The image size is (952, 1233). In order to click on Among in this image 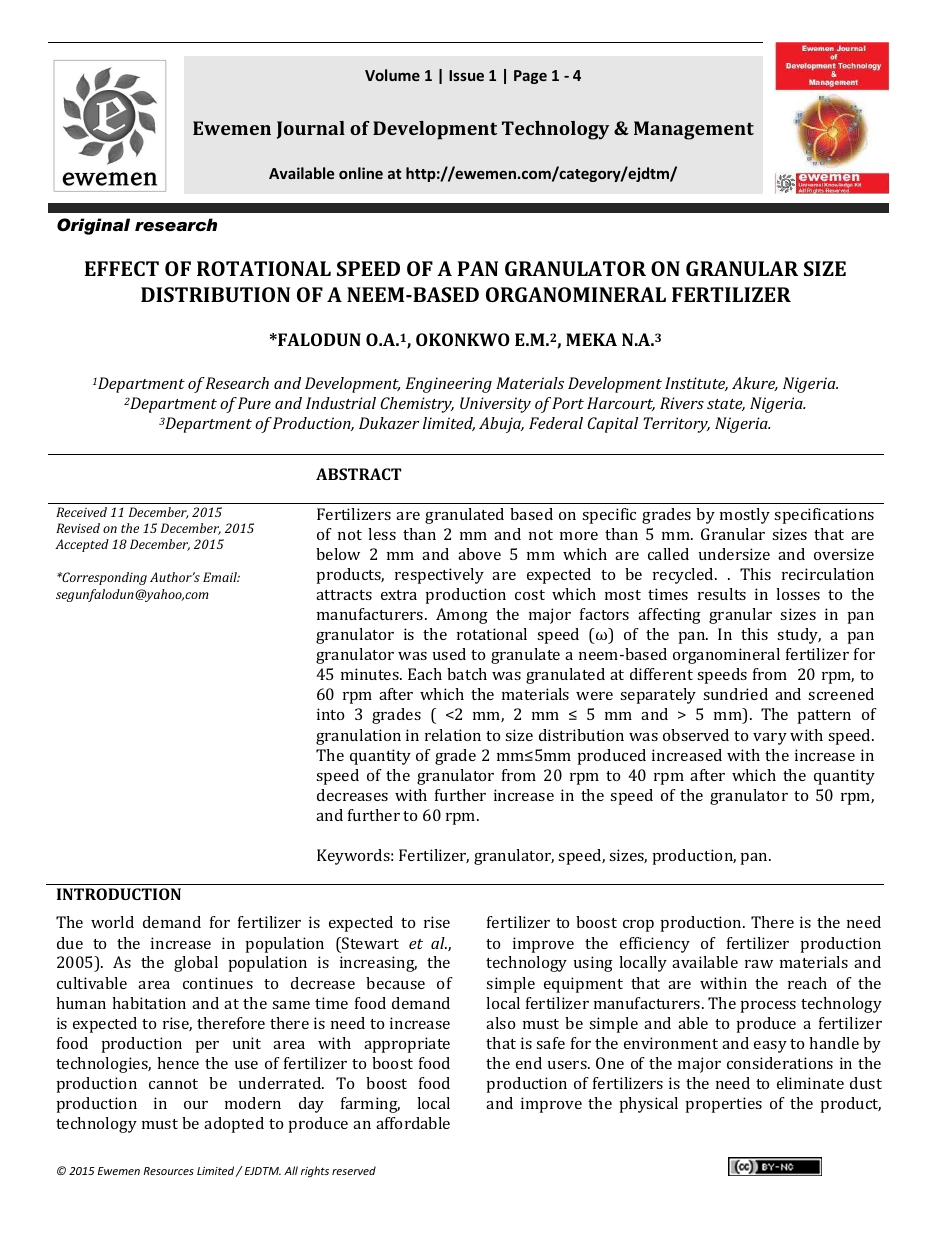, I will do `click(462, 616)`.
